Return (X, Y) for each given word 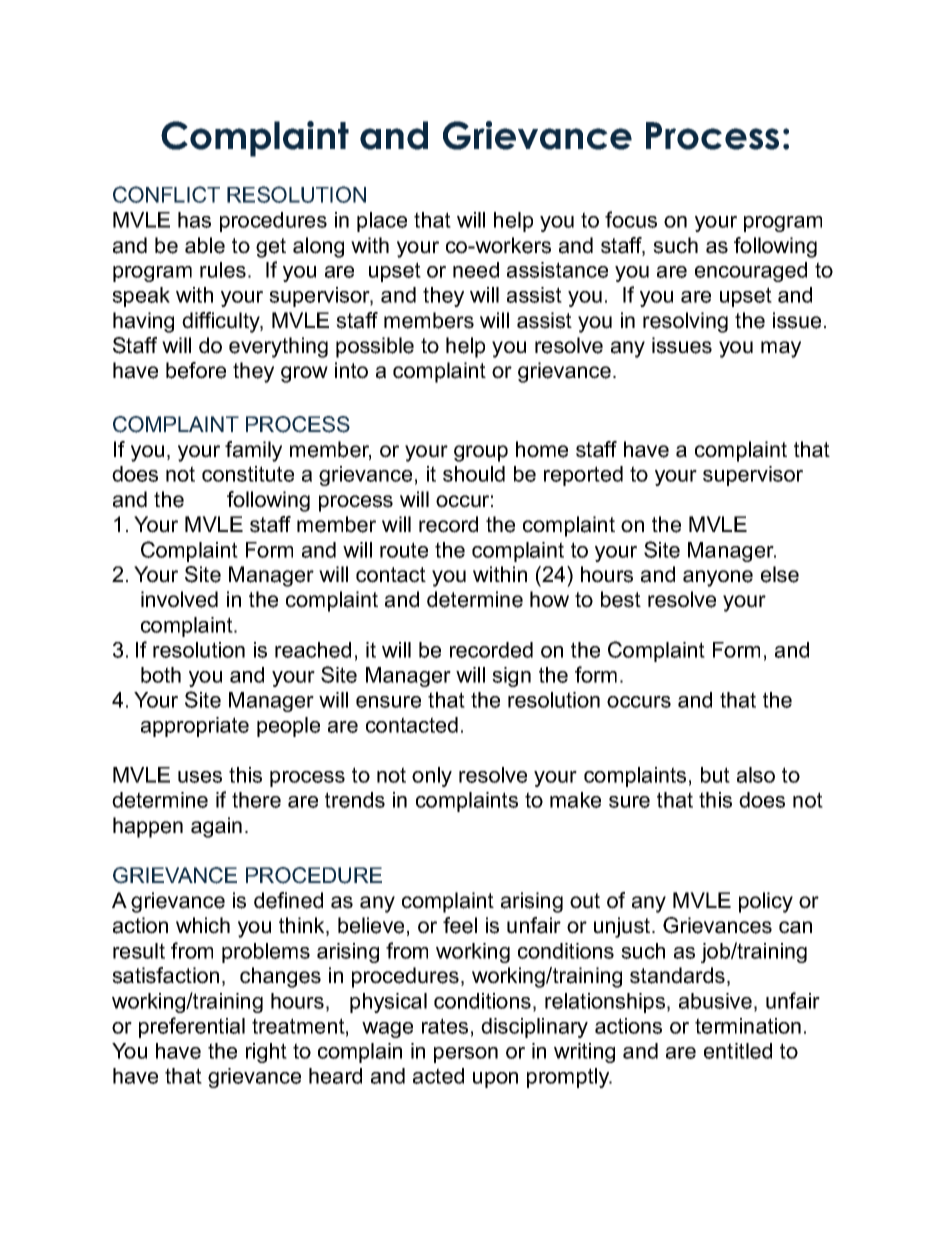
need (476, 270)
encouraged (751, 272)
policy (766, 902)
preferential (192, 1027)
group (481, 453)
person (466, 1055)
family (253, 451)
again (216, 827)
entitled (738, 1051)
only (432, 777)
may (781, 349)
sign (511, 677)
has (194, 220)
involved (179, 599)
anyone (718, 578)
